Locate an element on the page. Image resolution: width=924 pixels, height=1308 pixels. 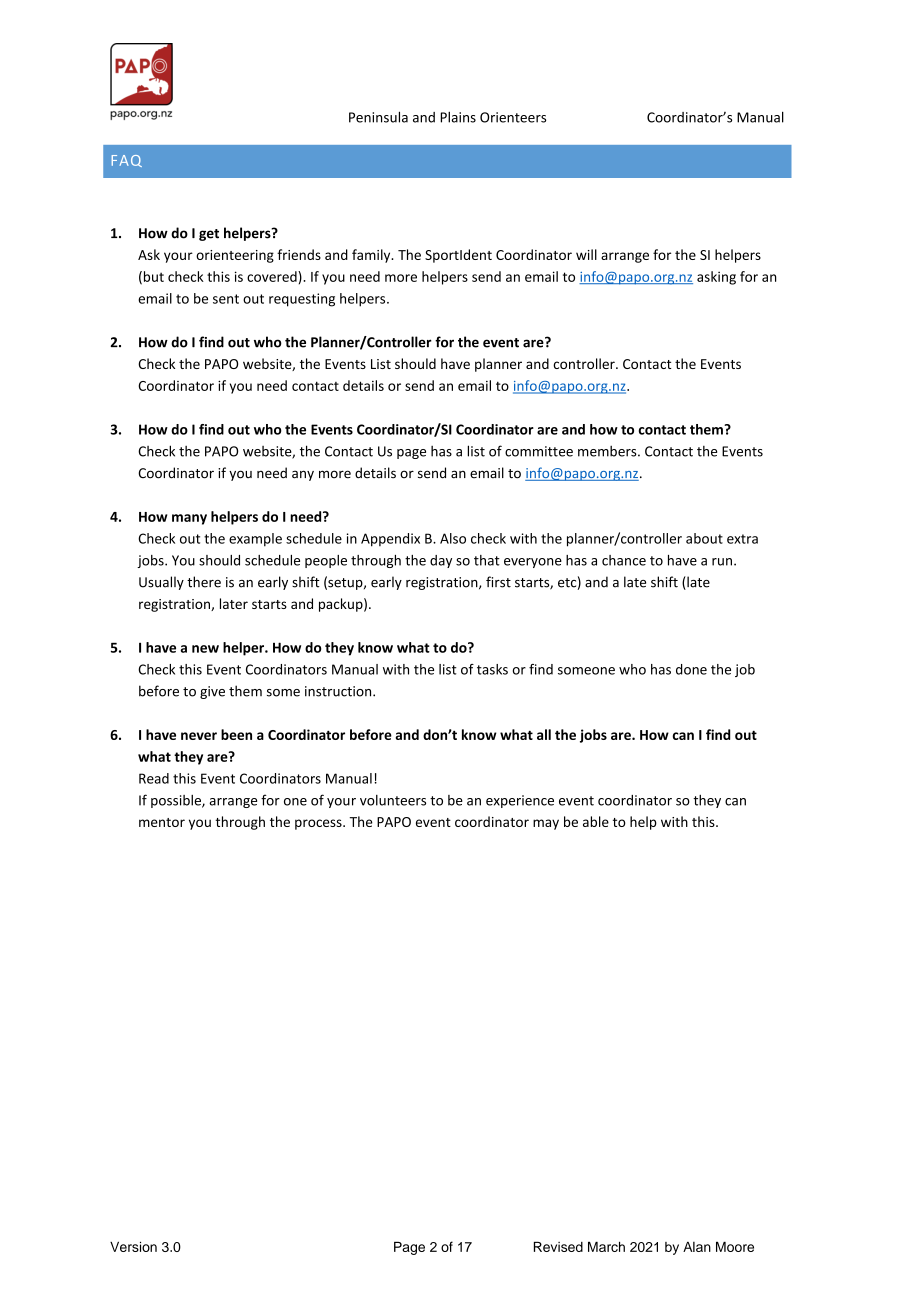
tasks is located at coordinates (492, 669).
